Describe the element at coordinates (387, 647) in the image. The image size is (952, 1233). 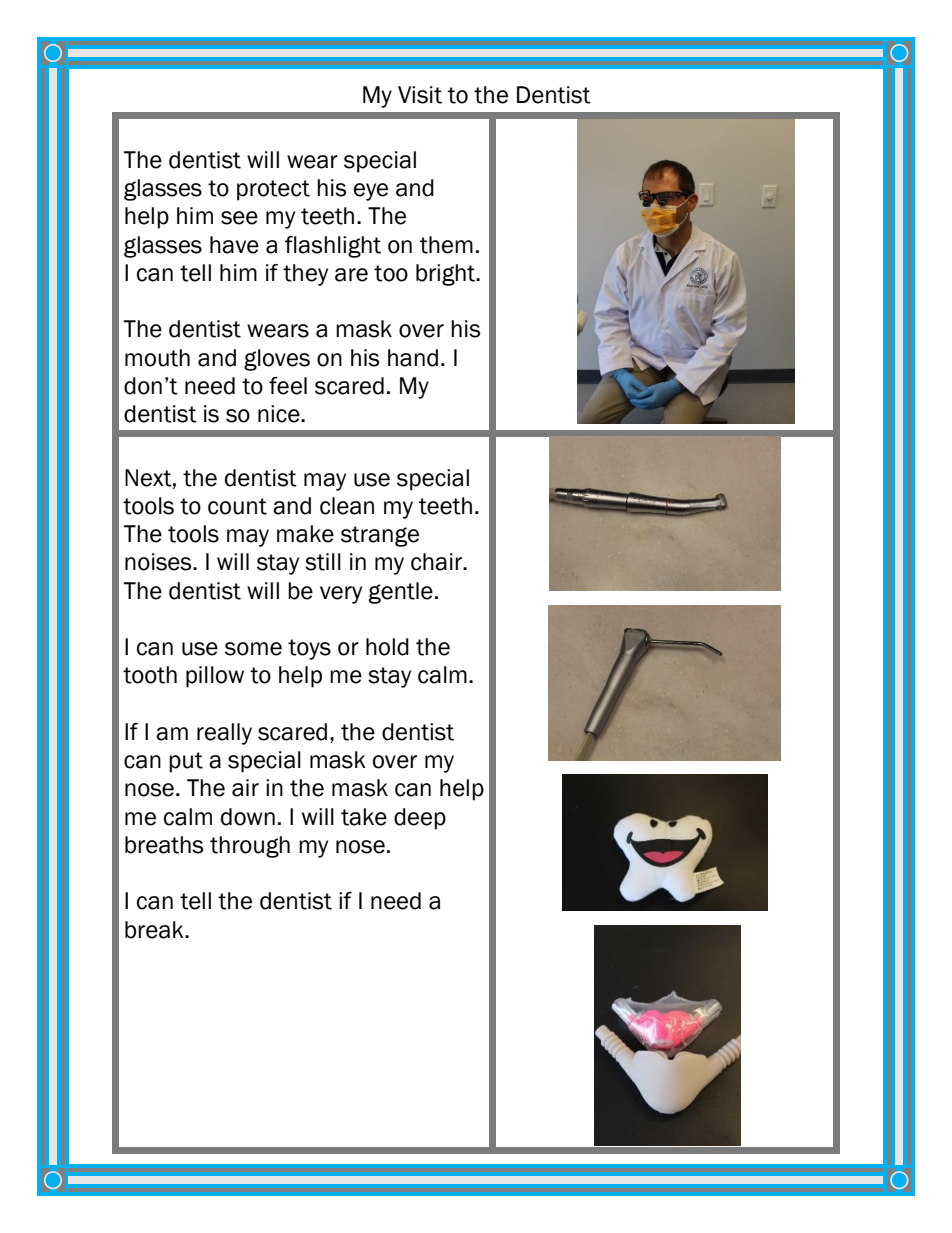
I see `hold` at that location.
